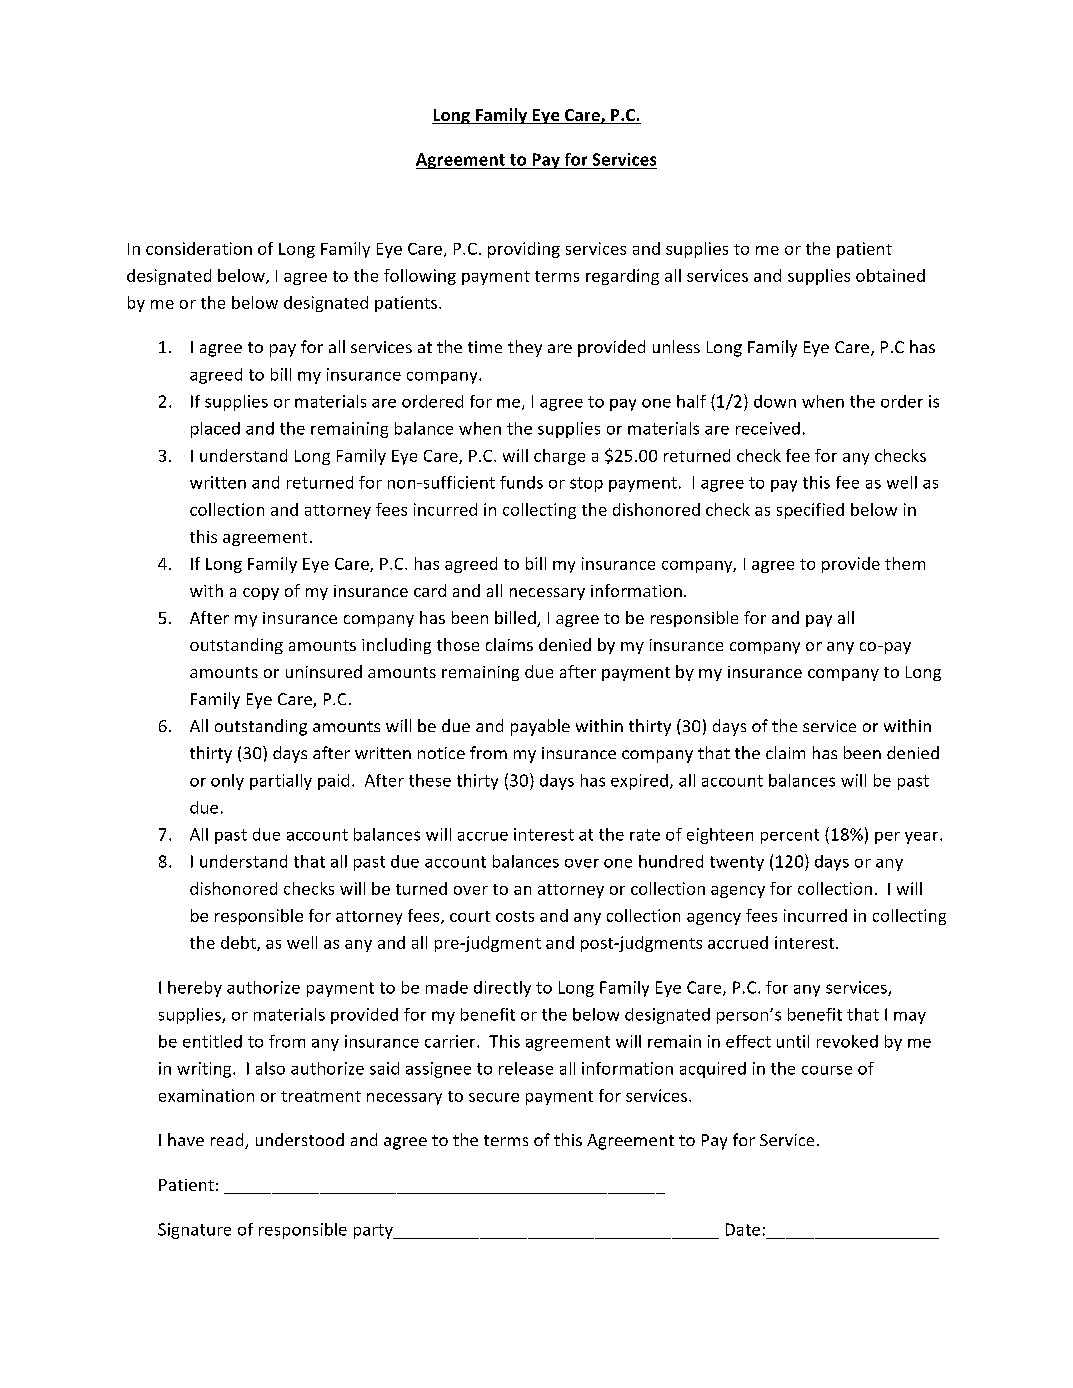 This document has width=1073, height=1388. Describe the element at coordinates (194, 1231) in the document. I see `Signature` at that location.
